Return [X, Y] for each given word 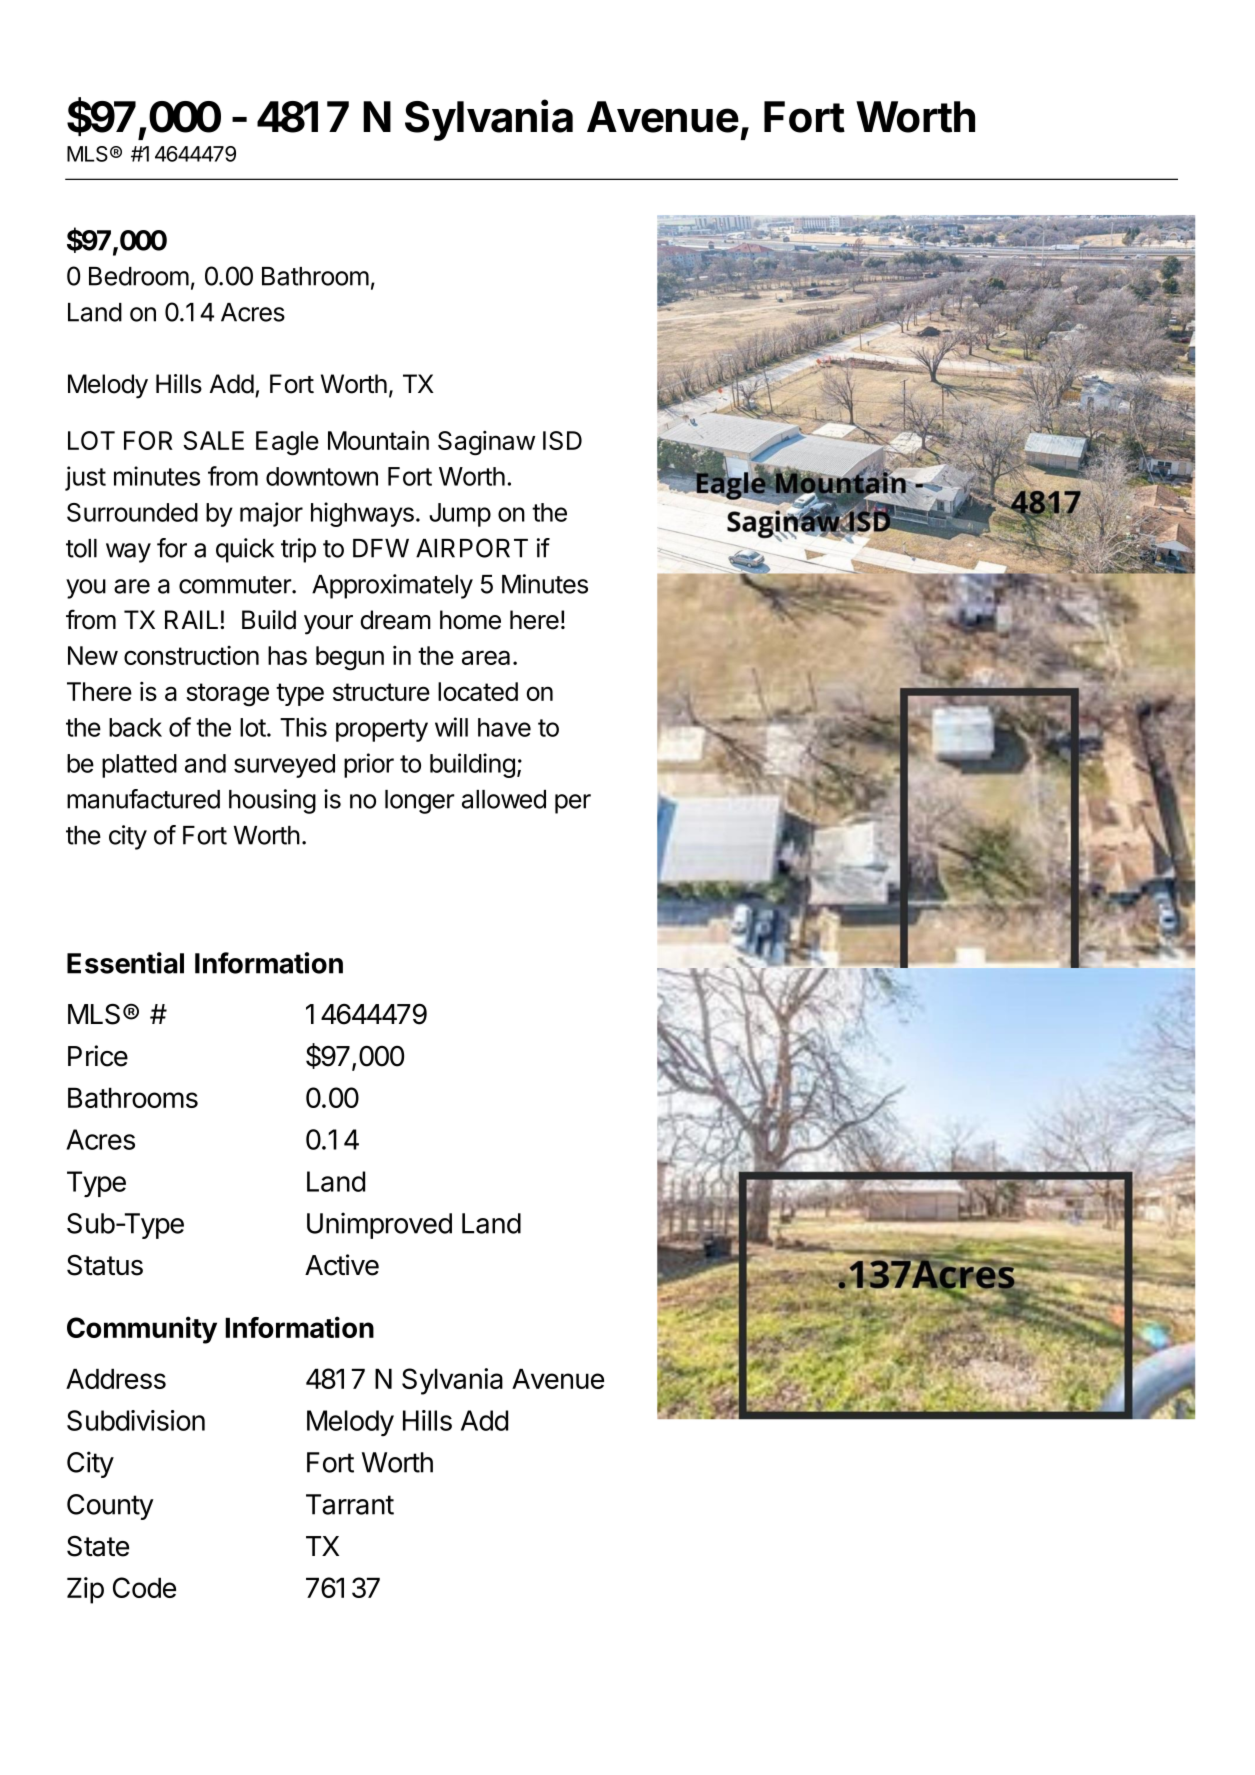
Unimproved [379, 1225]
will [451, 727]
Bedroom [139, 276]
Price [98, 1056]
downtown [322, 476]
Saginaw [486, 443]
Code [144, 1587]
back [135, 727]
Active [342, 1265]
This [303, 727]
